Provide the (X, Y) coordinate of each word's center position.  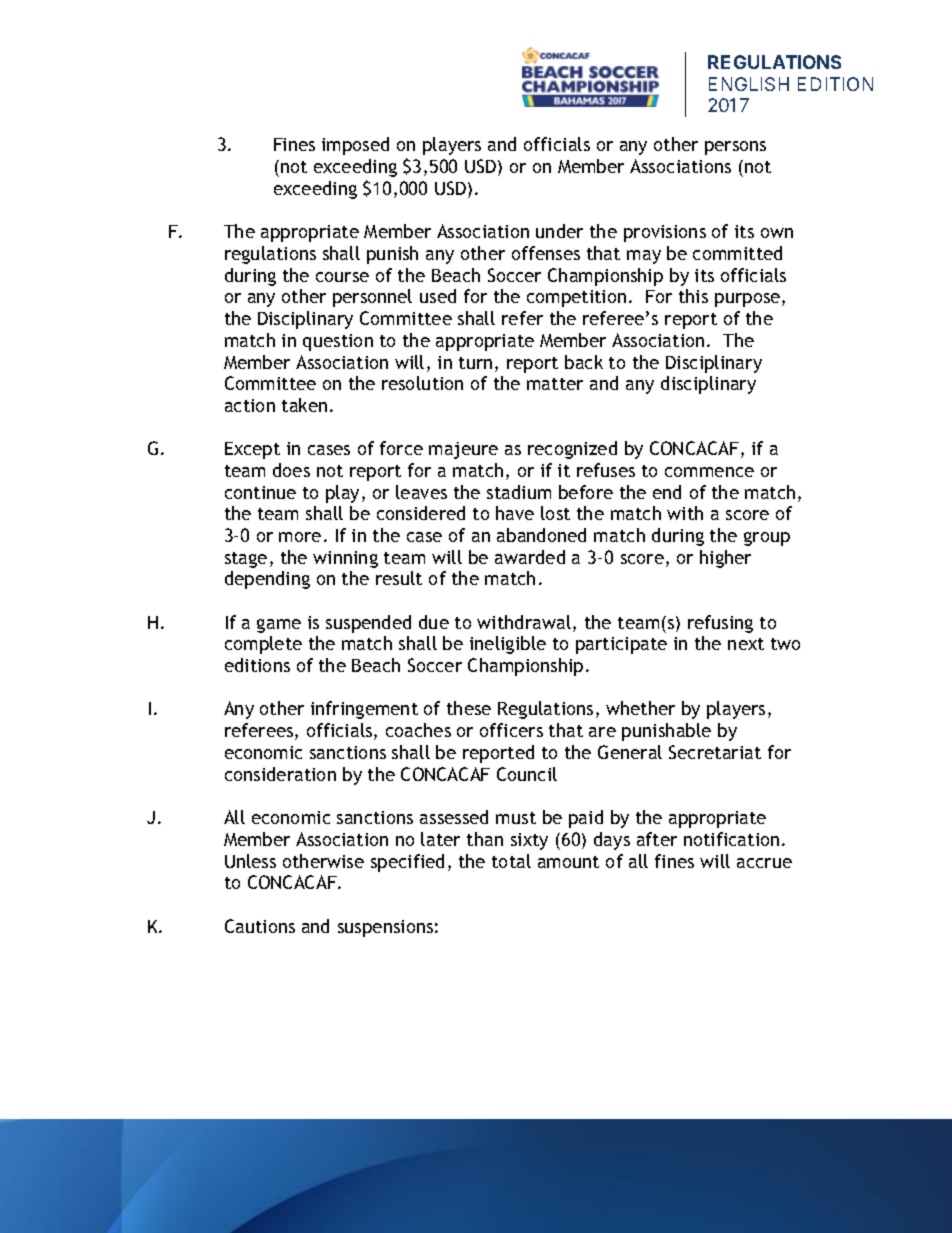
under (559, 231)
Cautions (260, 926)
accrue (764, 863)
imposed (355, 146)
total (511, 861)
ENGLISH (749, 84)
